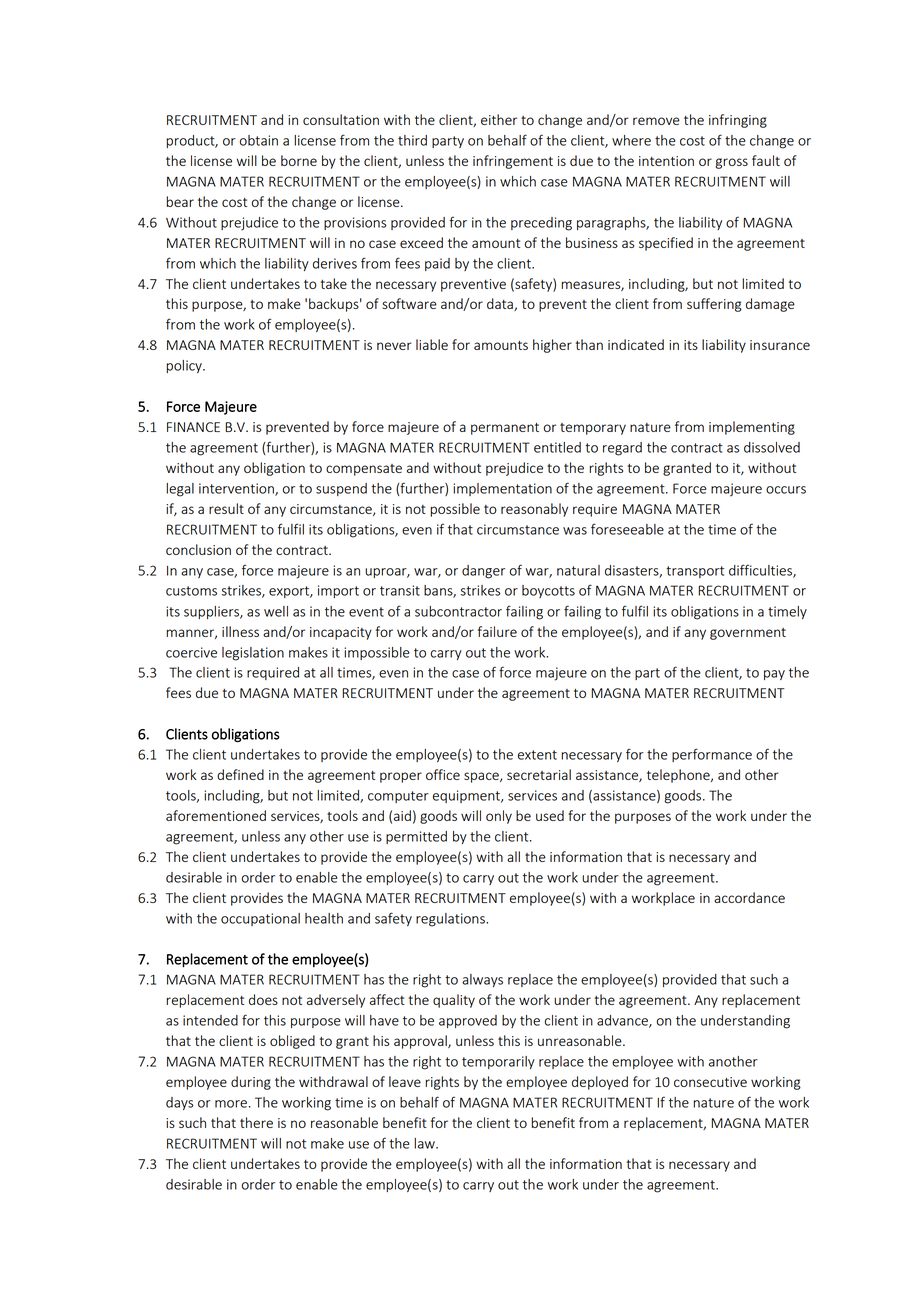 This page has width=924, height=1308. I want to click on illness, so click(240, 631).
